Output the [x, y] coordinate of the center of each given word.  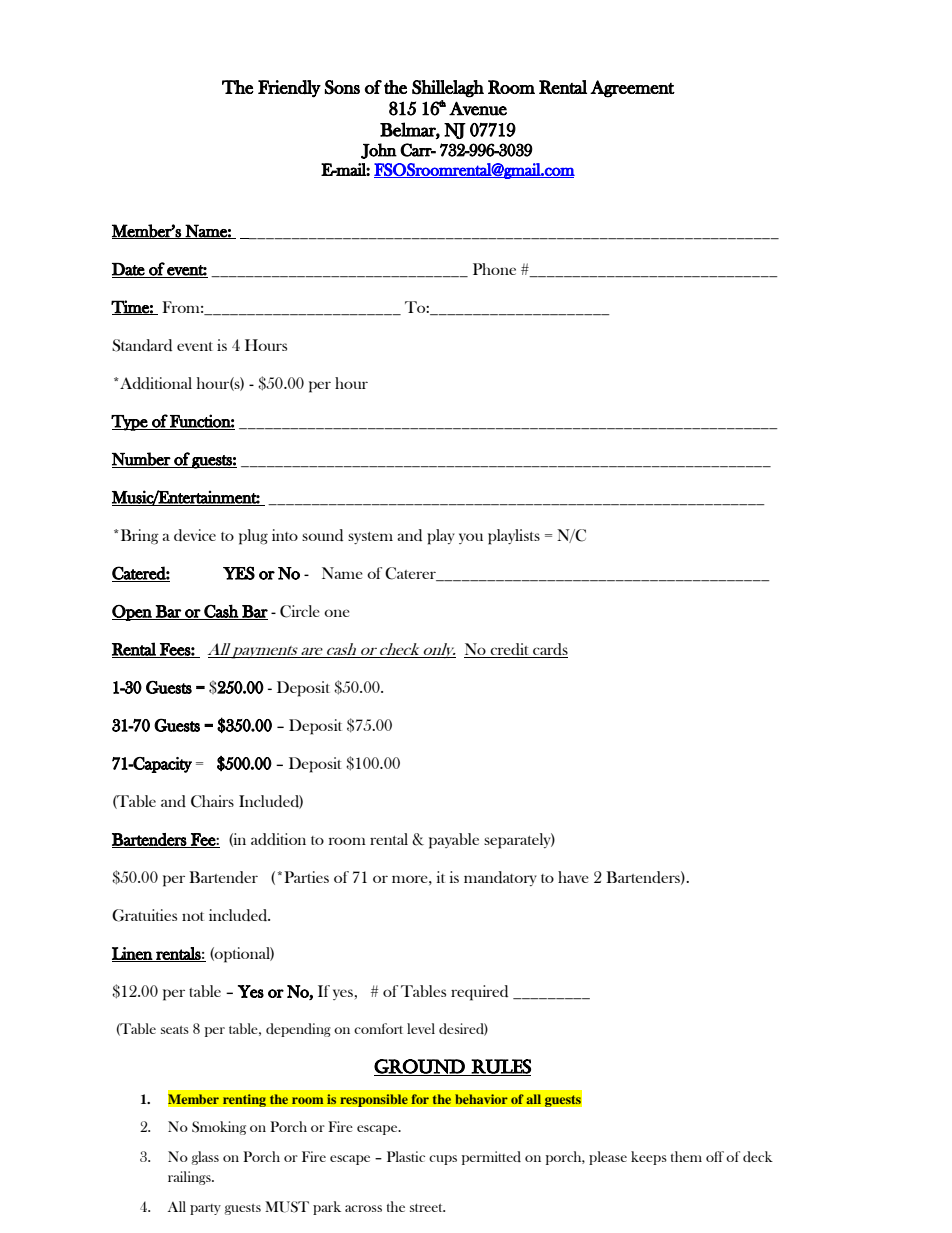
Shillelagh [448, 89]
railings [190, 1178]
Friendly [289, 89]
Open [133, 613]
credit [510, 650]
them [686, 1156]
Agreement [632, 89]
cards [549, 650]
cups [443, 1160]
